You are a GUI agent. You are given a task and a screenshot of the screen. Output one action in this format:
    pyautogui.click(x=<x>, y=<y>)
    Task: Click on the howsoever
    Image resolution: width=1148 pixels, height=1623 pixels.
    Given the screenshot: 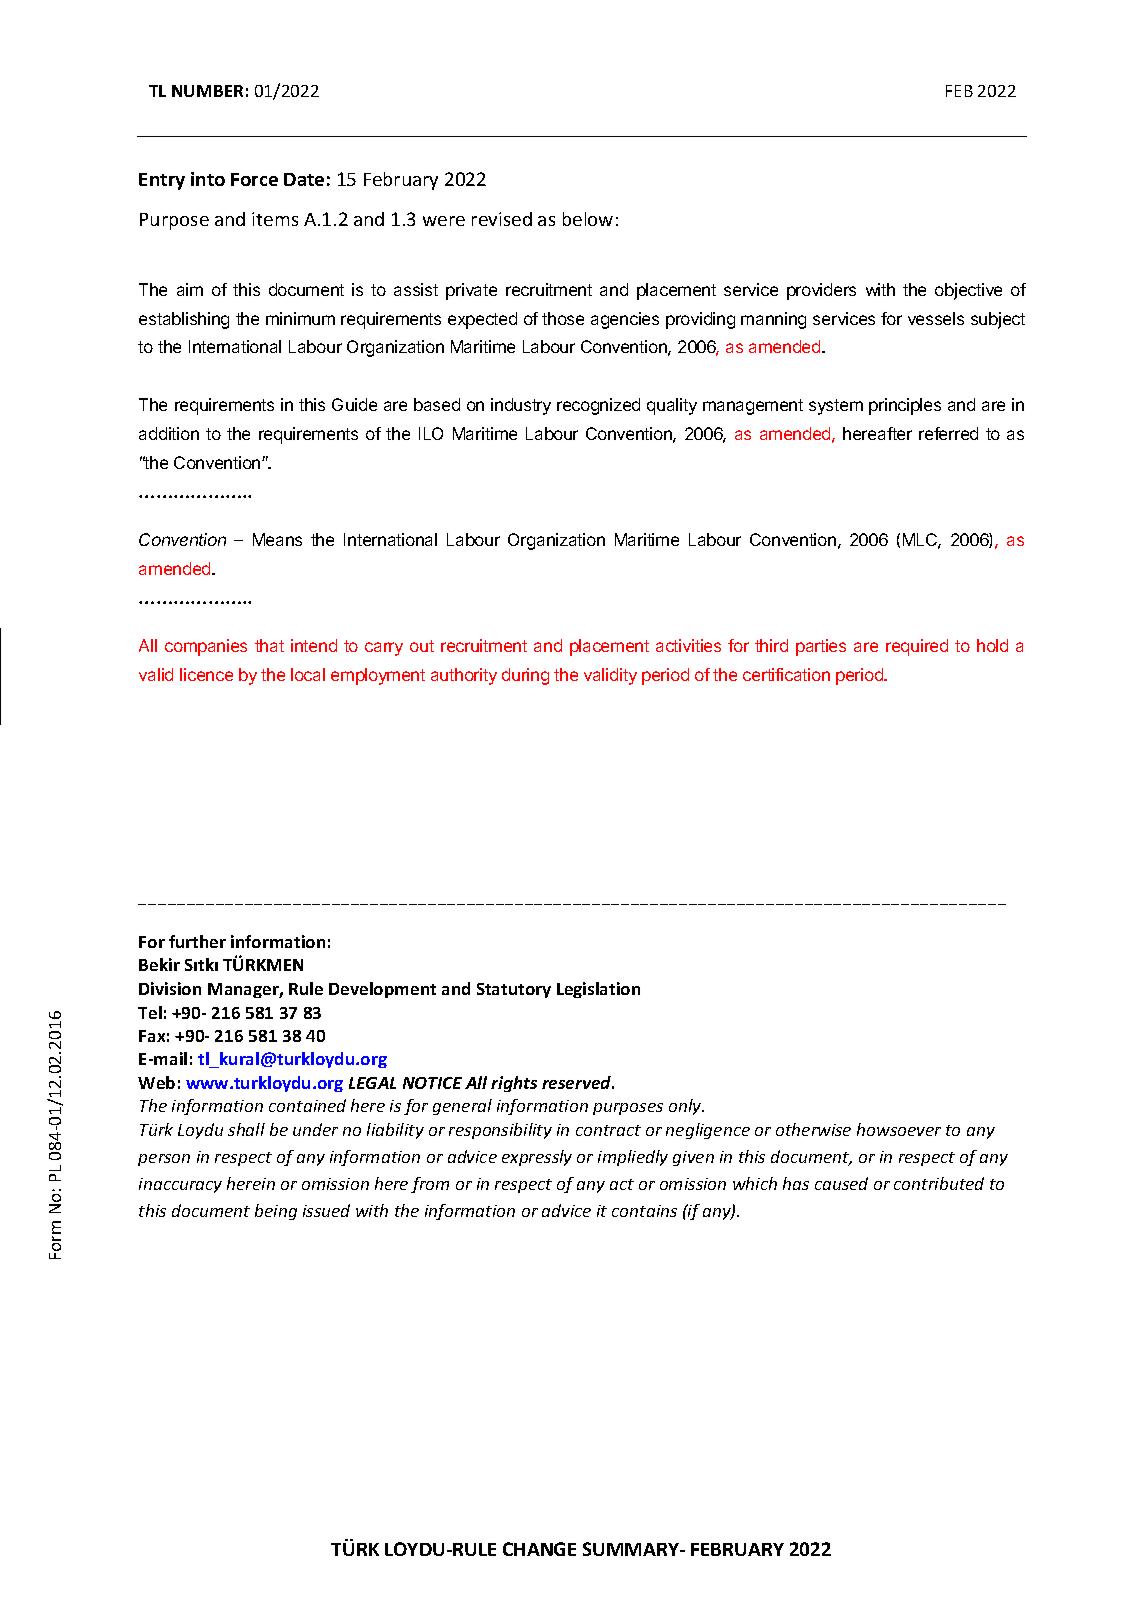 What is the action you would take?
    pyautogui.click(x=899, y=1129)
